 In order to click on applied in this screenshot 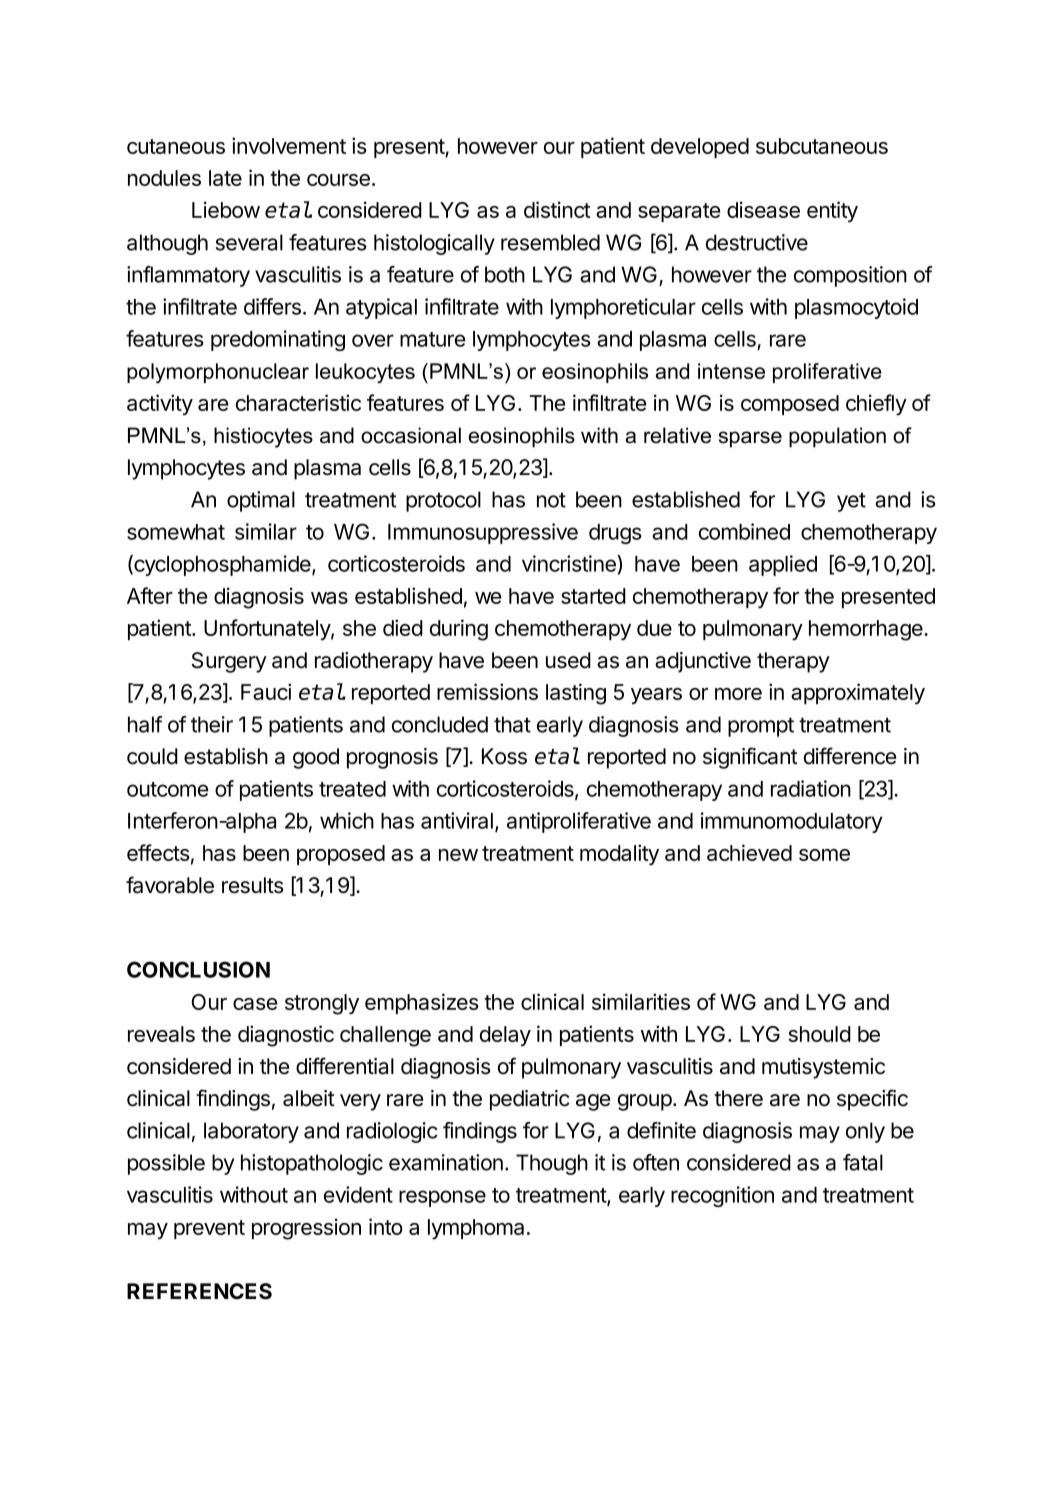, I will do `click(783, 565)`.
